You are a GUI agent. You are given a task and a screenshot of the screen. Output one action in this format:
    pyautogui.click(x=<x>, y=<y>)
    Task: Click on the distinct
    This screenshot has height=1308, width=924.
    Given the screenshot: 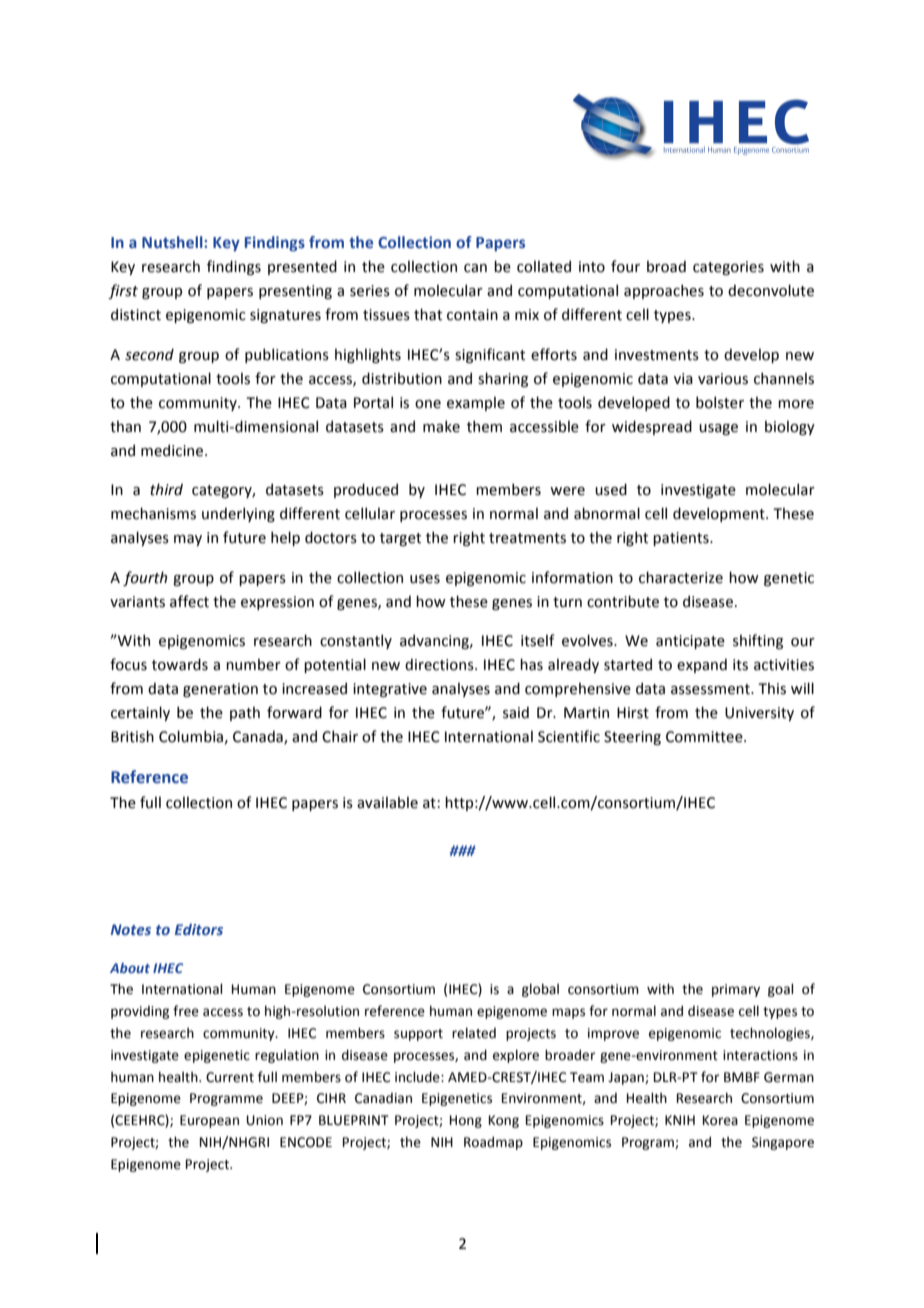 What is the action you would take?
    pyautogui.click(x=136, y=314)
